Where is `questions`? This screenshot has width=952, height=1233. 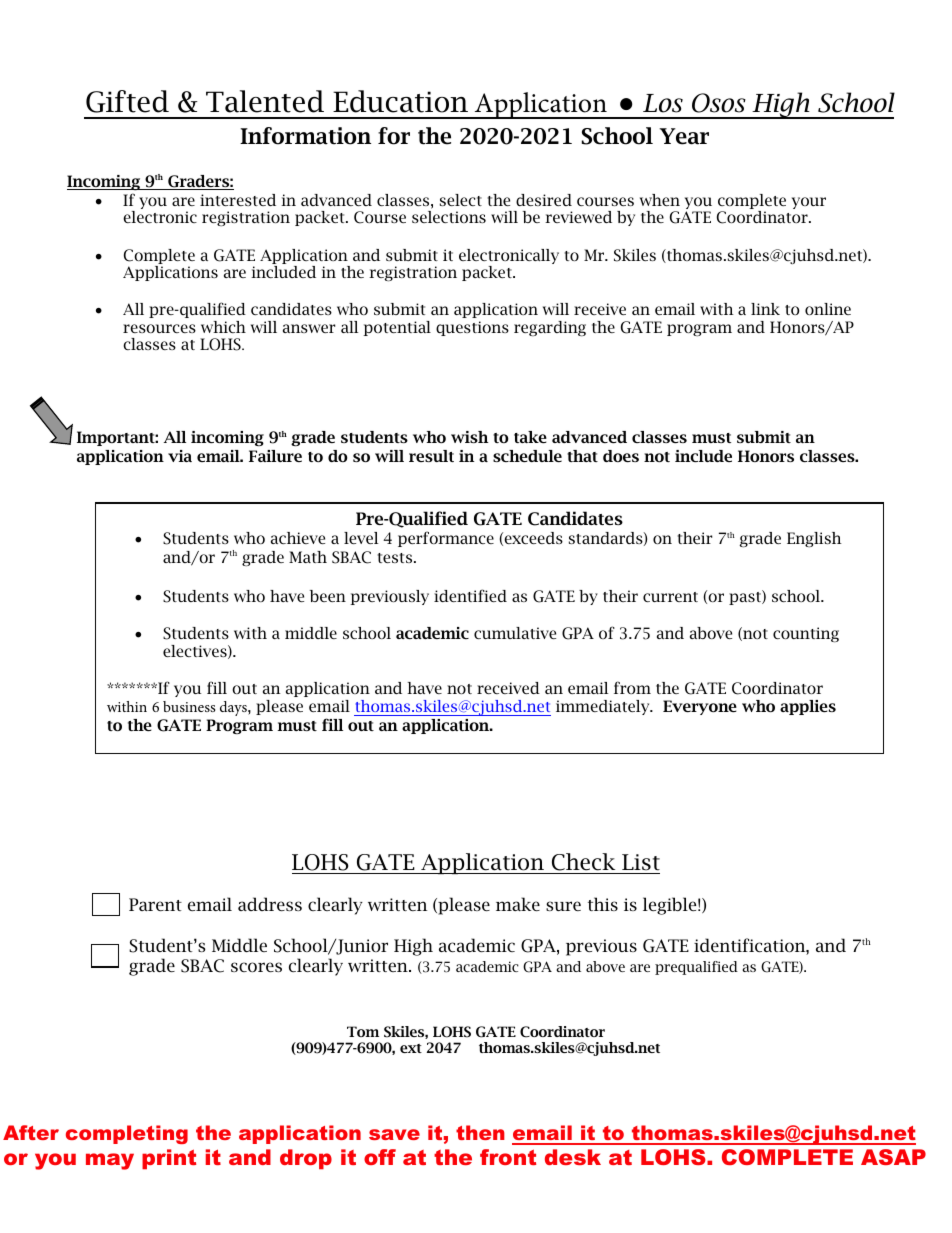 questions is located at coordinates (472, 328).
